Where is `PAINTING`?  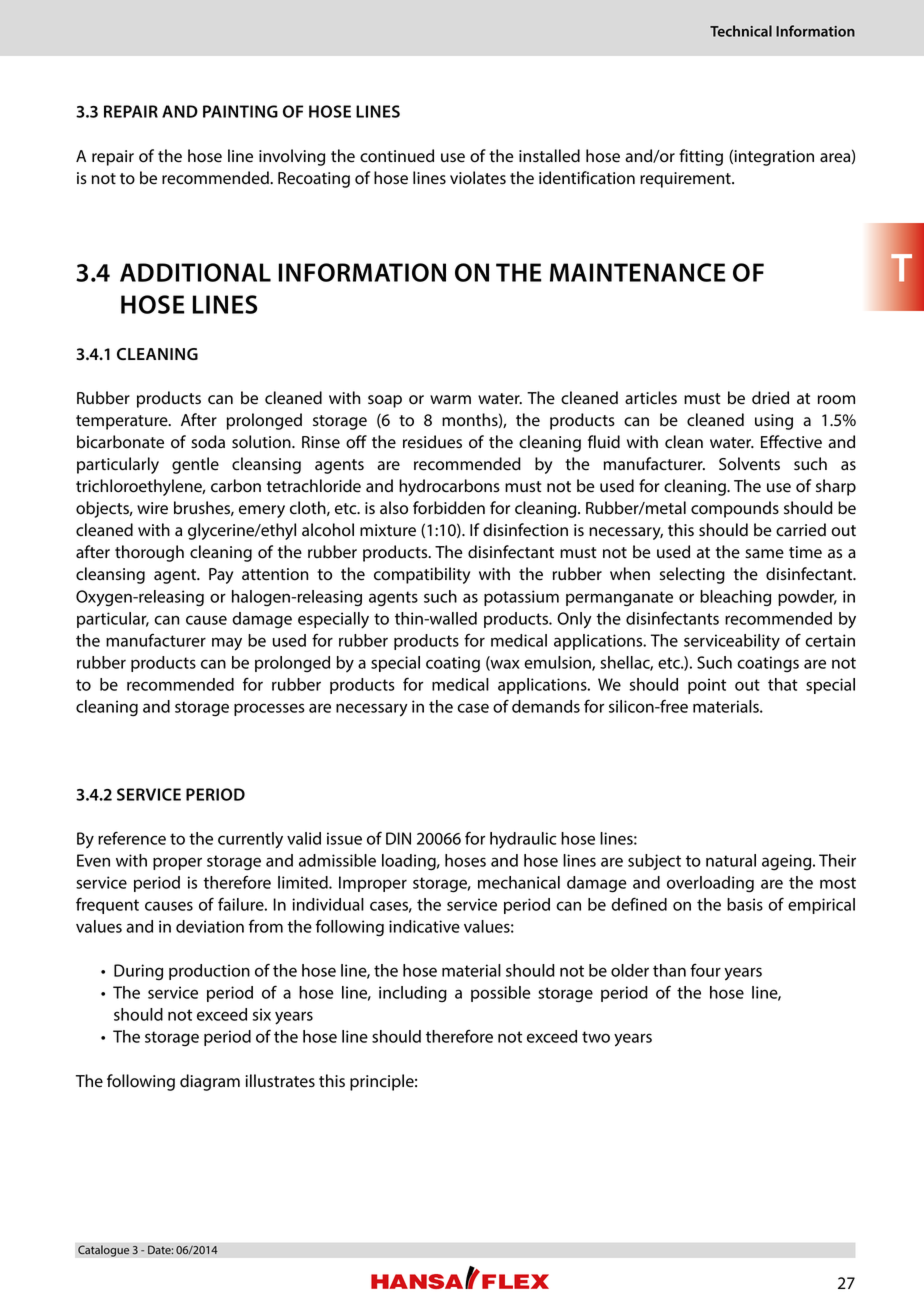 PAINTING is located at coordinates (240, 111).
